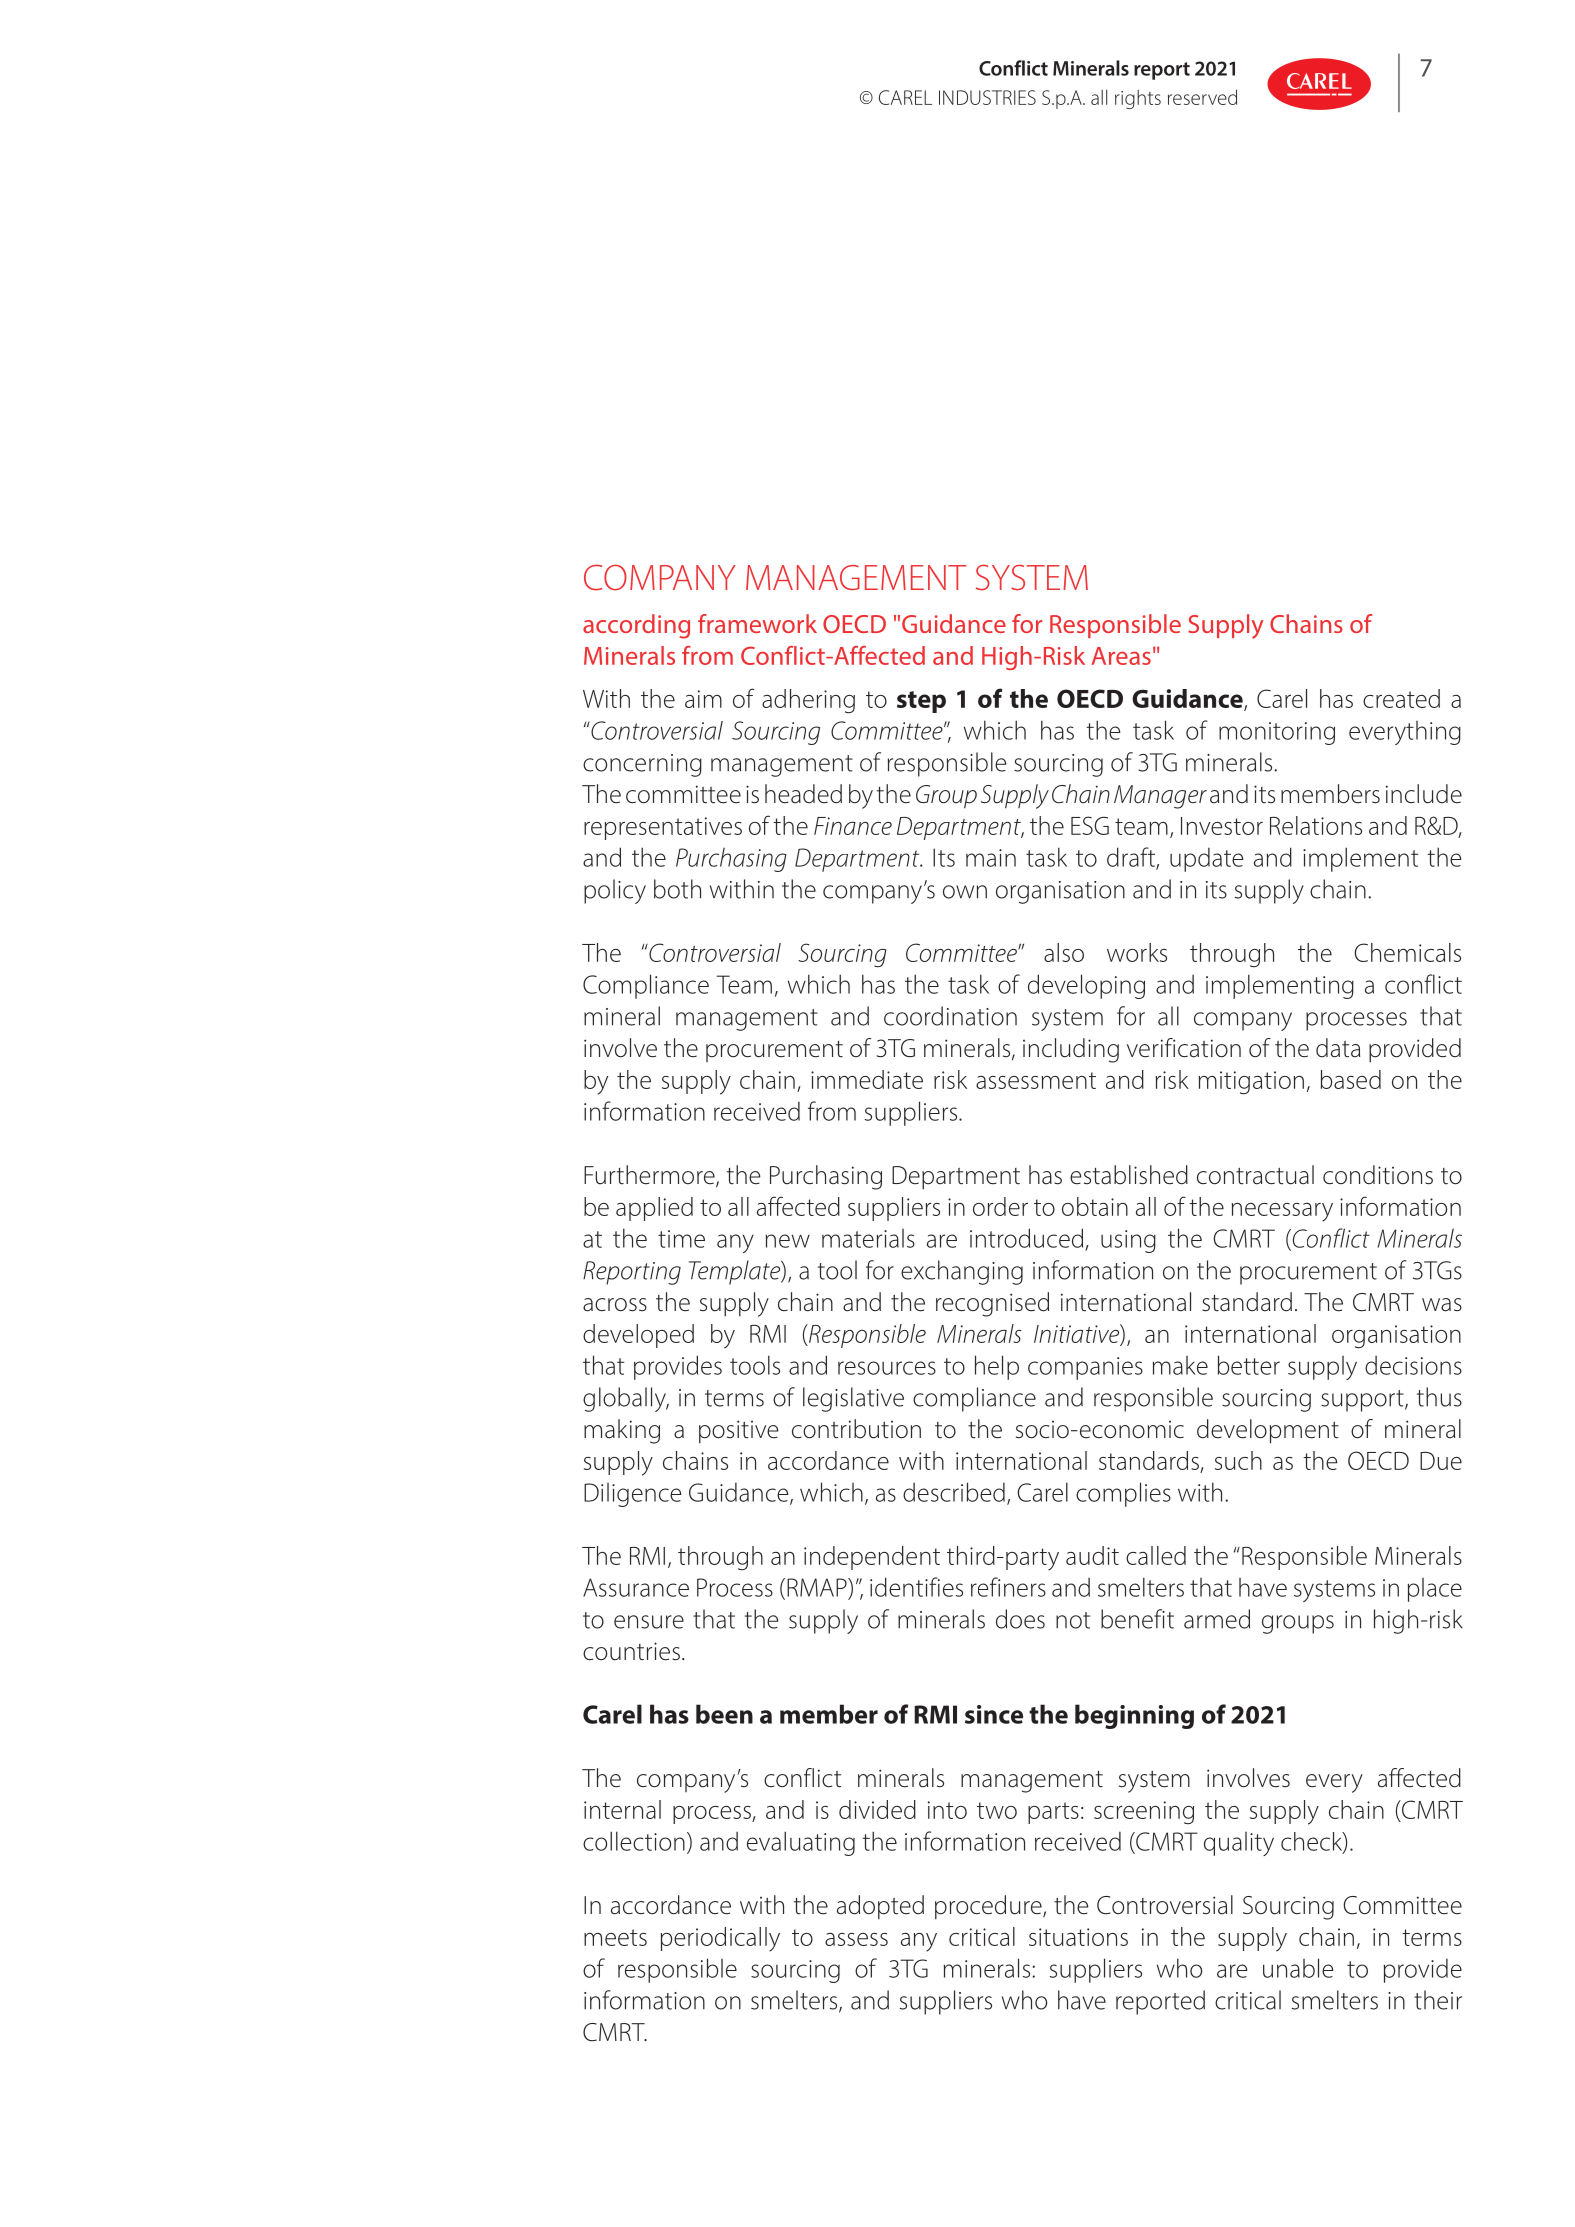 Image resolution: width=1575 pixels, height=2227 pixels. Describe the element at coordinates (1298, 1968) in the image. I see `unable` at that location.
